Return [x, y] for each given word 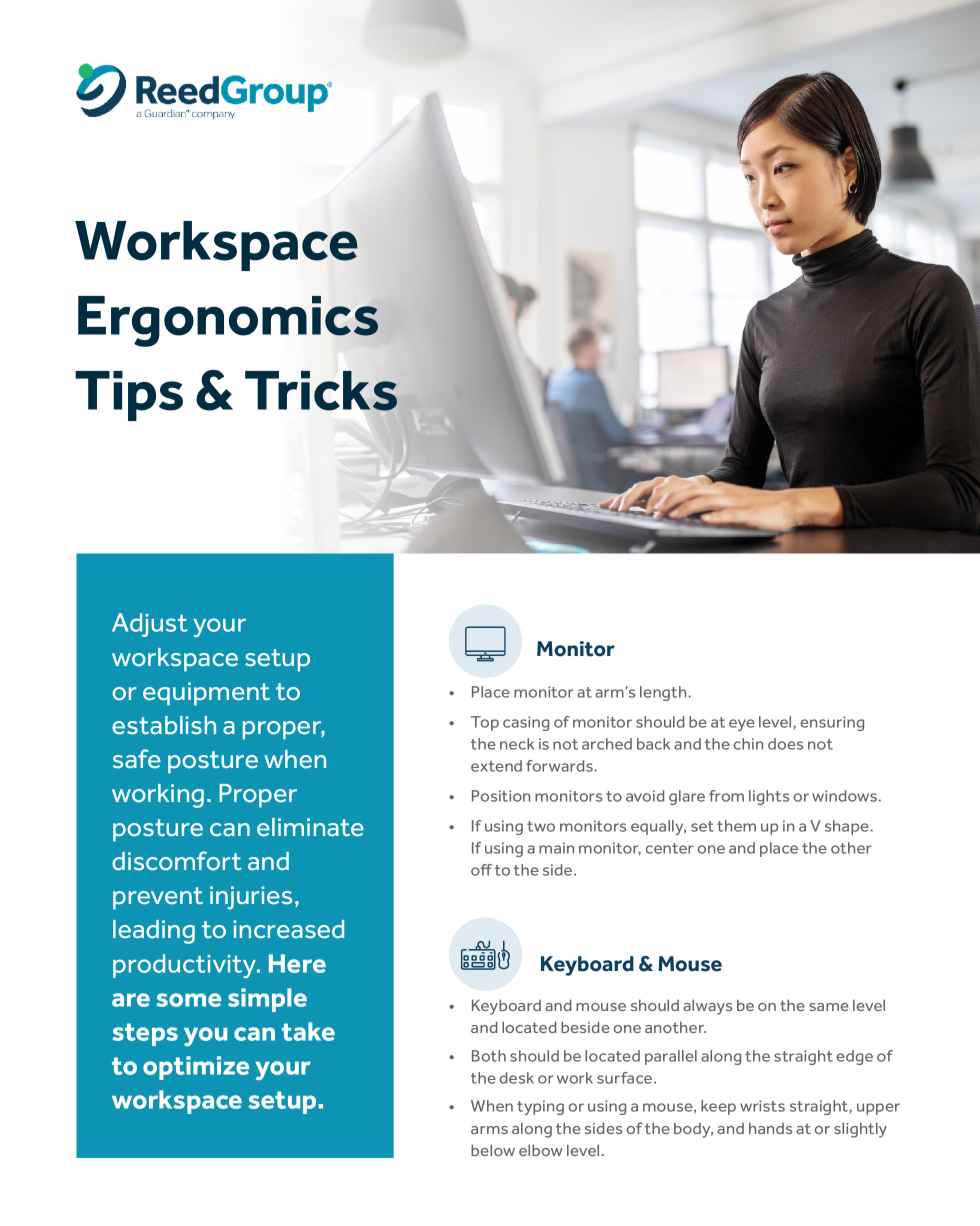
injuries [251, 898]
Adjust [150, 625]
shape [847, 827]
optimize [196, 1068]
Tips [129, 396]
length [663, 693]
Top [485, 723]
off [481, 870]
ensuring [832, 723]
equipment [206, 694]
